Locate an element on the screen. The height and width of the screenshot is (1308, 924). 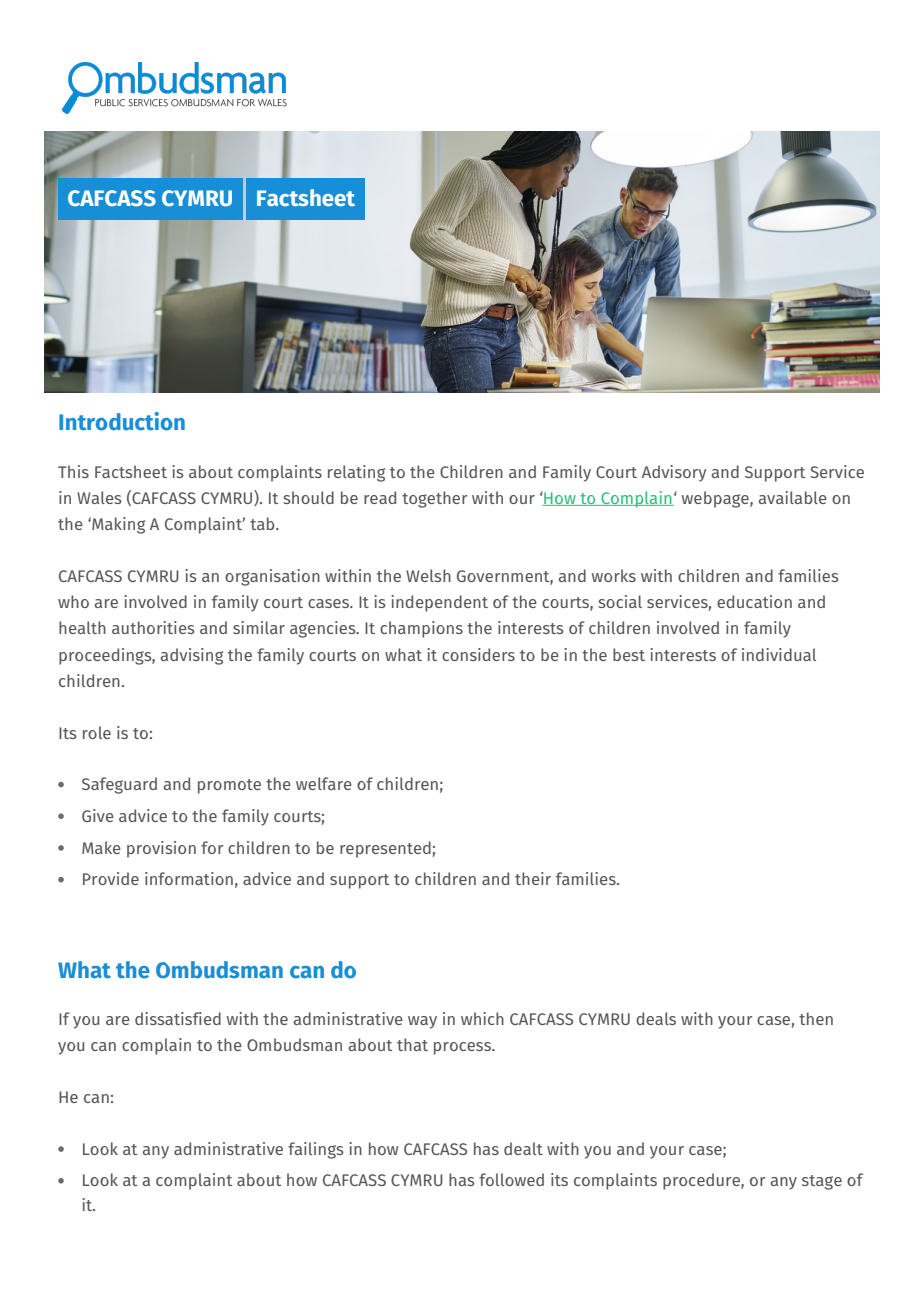
stage is located at coordinates (822, 1182).
